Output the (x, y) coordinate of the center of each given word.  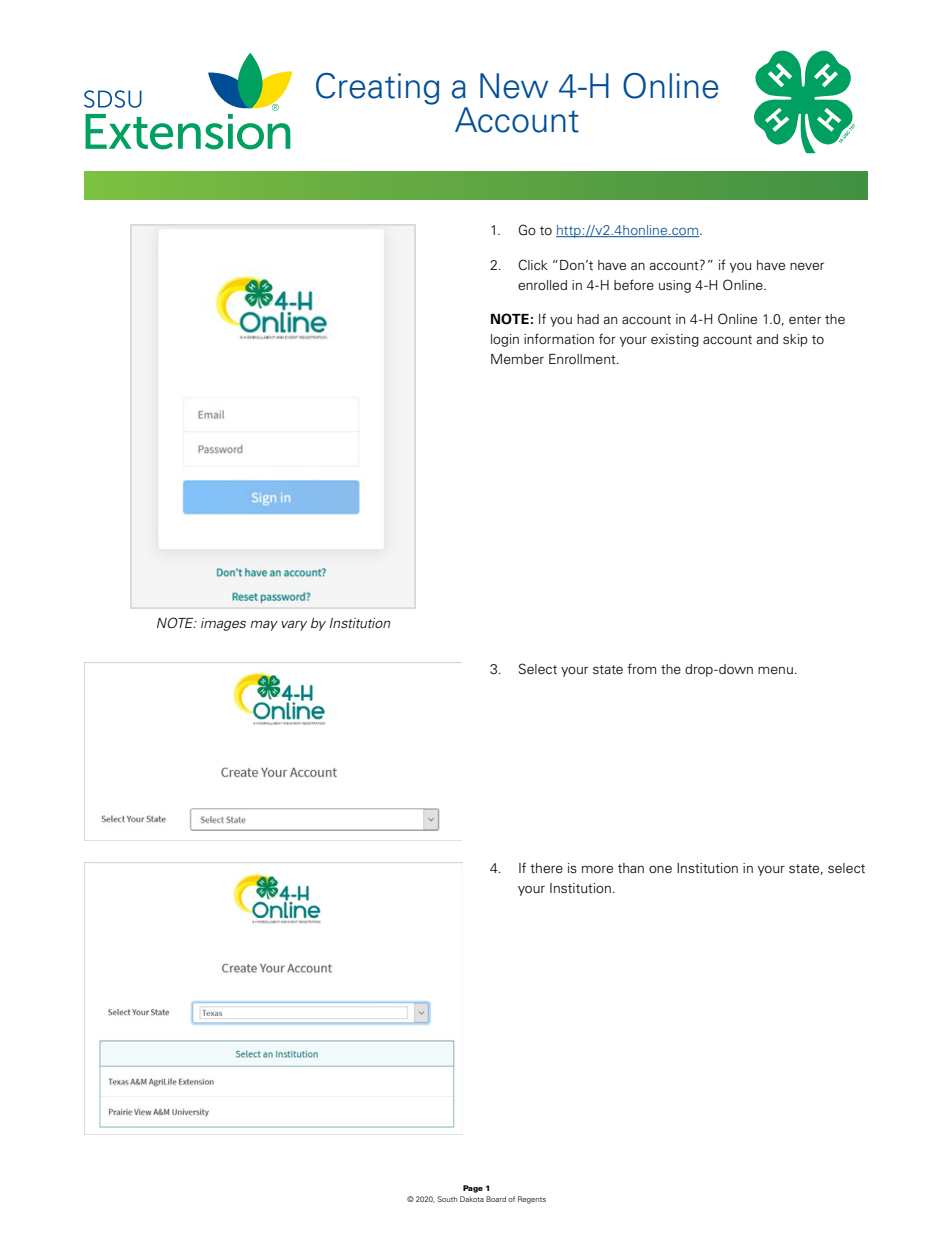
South (447, 1199)
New (514, 86)
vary (294, 625)
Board (496, 1199)
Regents (532, 1200)
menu (775, 670)
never (807, 266)
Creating (377, 89)
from (641, 668)
